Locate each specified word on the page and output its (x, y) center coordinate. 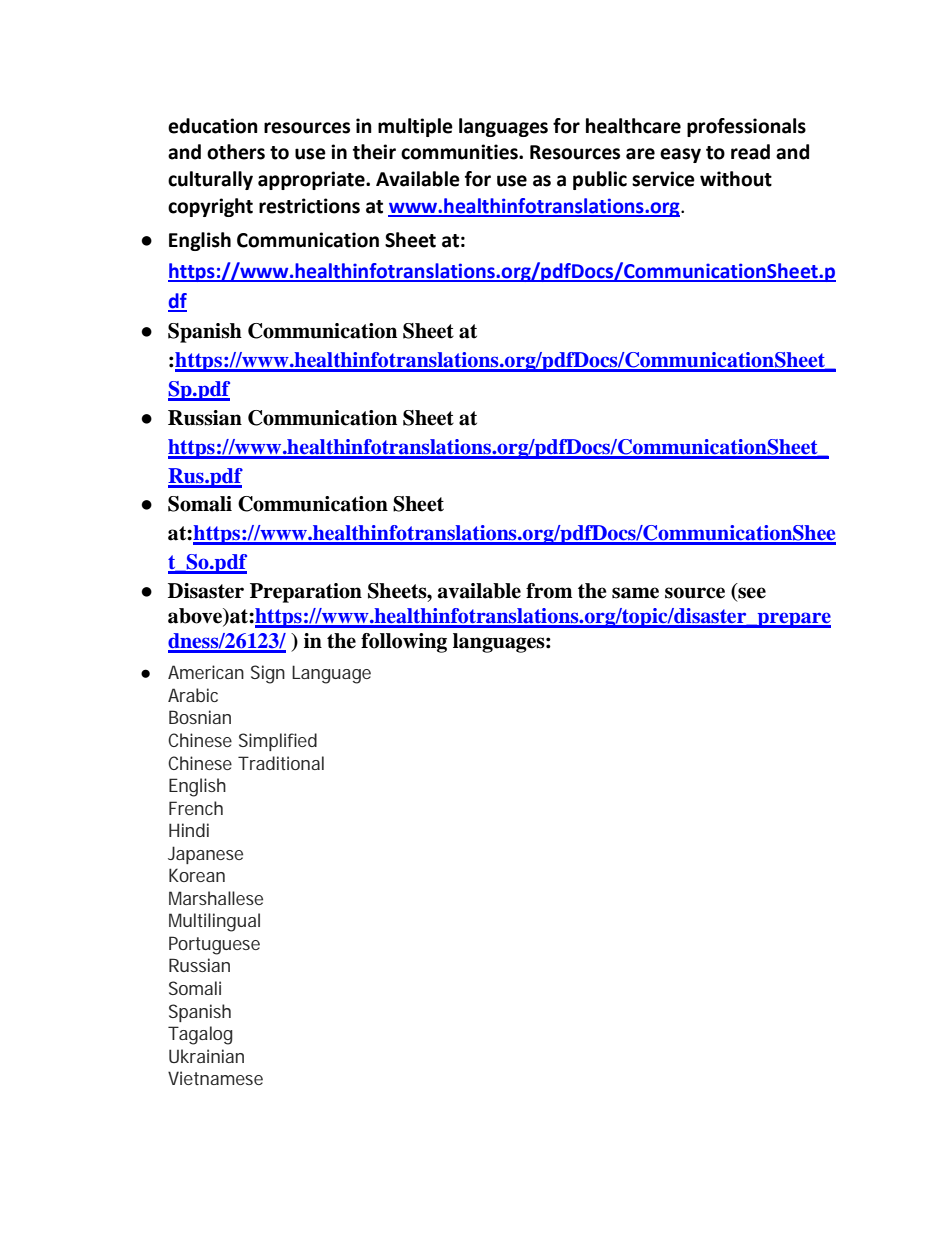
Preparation (306, 593)
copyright (210, 207)
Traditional (281, 763)
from (549, 591)
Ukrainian (206, 1056)
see (751, 594)
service (663, 179)
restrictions (309, 206)
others (236, 152)
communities (460, 152)
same (635, 593)
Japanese (205, 855)
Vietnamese (215, 1078)
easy (680, 155)
